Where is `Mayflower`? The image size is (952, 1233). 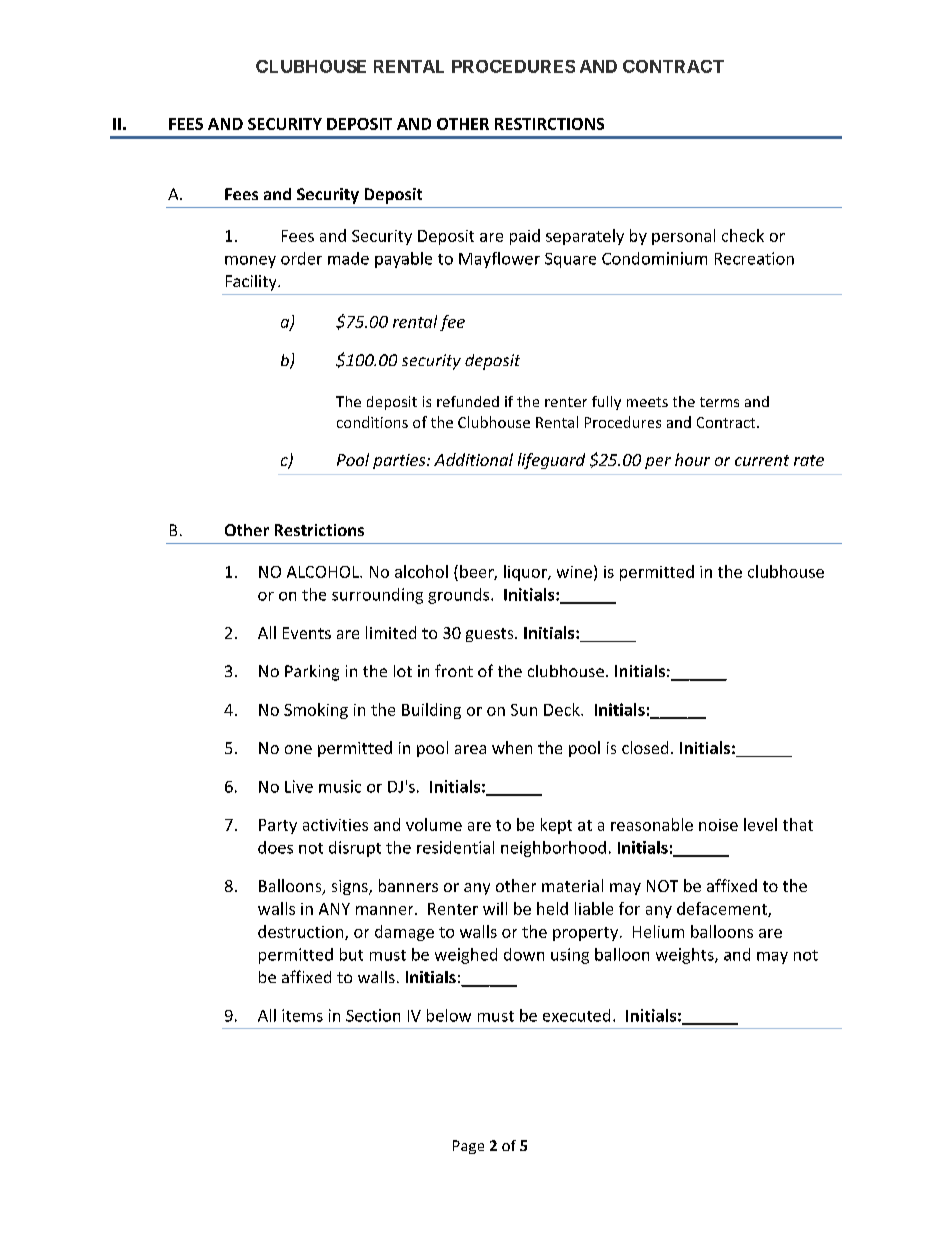
Mayflower is located at coordinates (499, 260).
